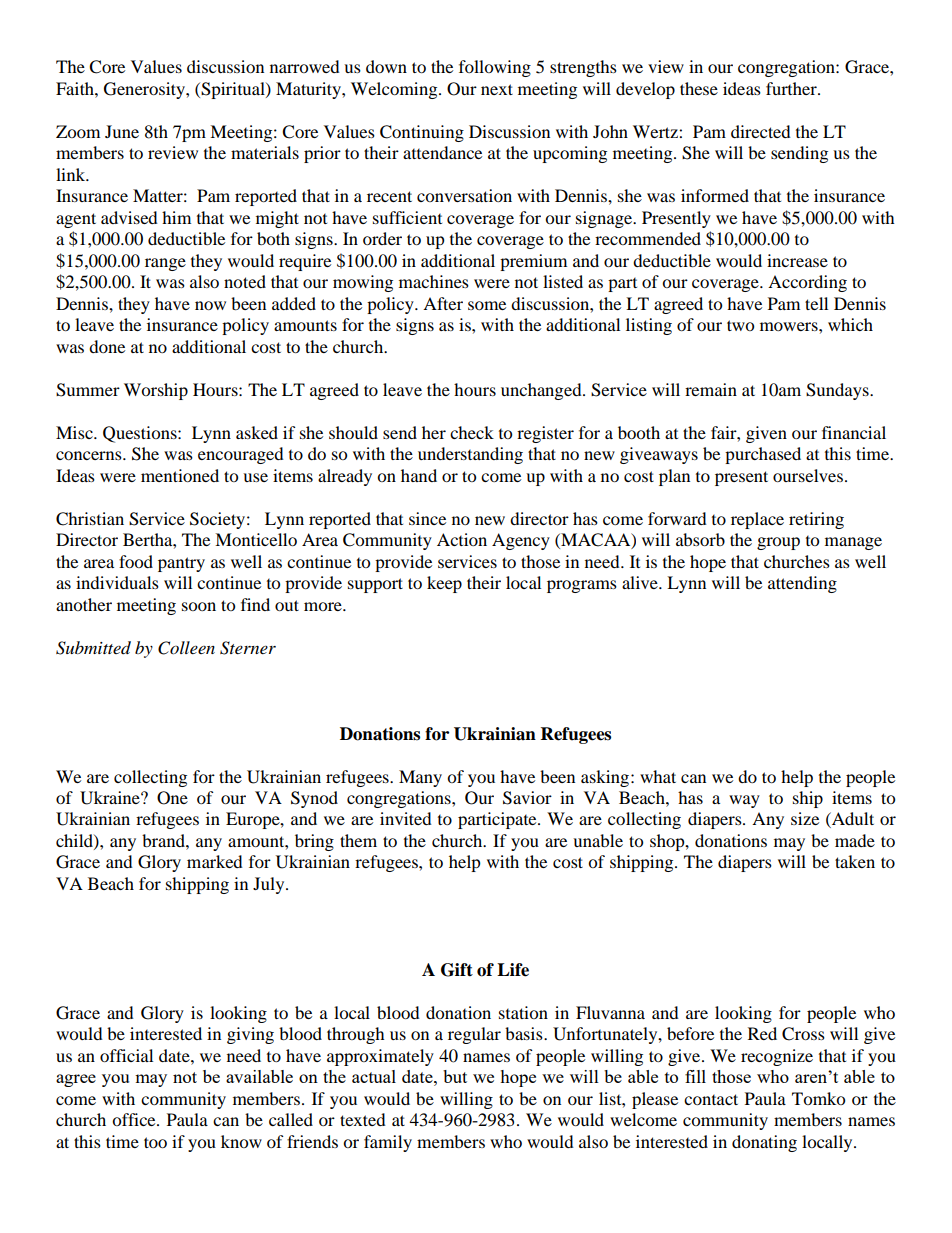 The height and width of the screenshot is (1233, 952). Describe the element at coordinates (805, 818) in the screenshot. I see `size` at that location.
